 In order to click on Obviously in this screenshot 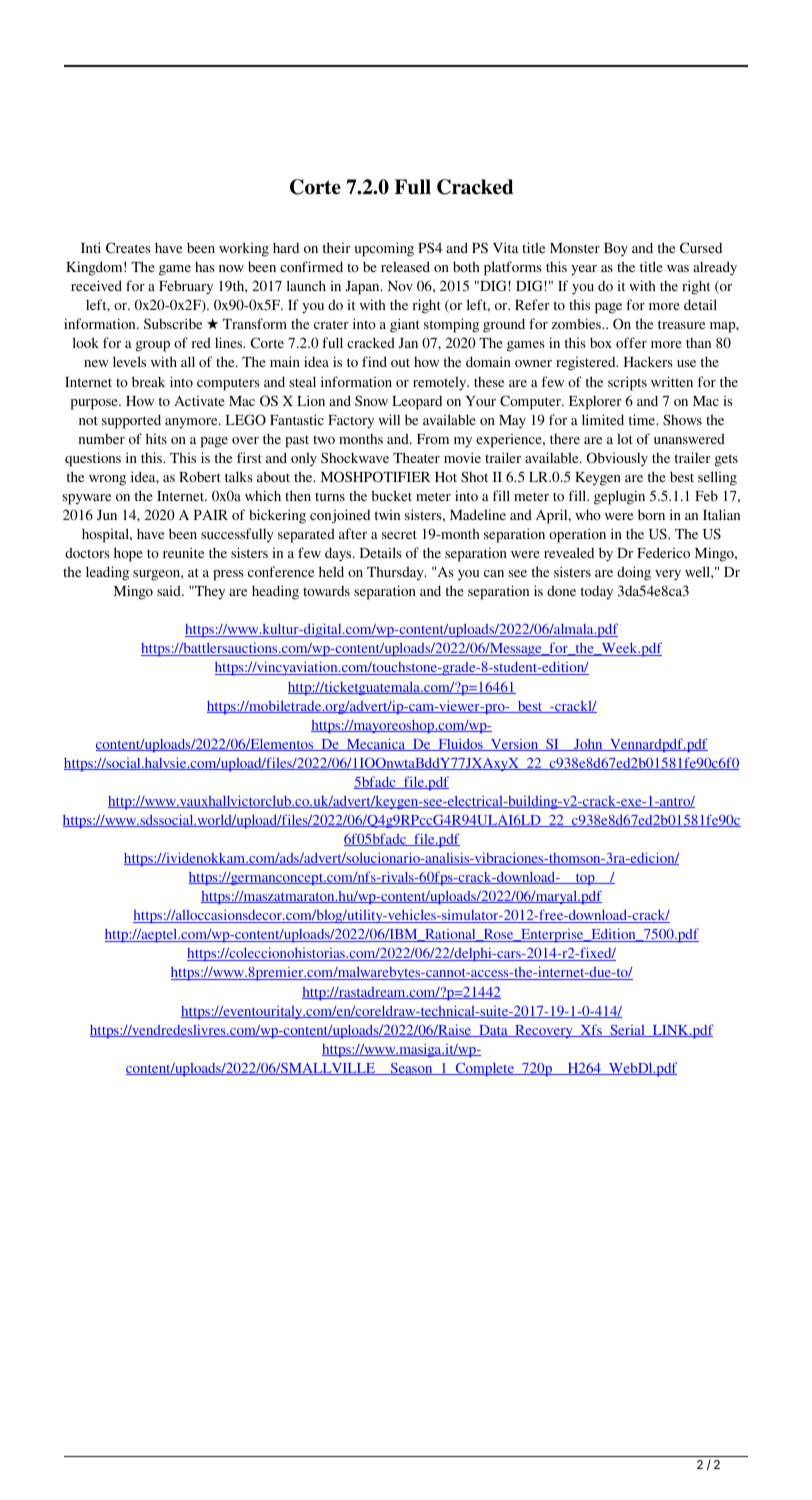, I will do `click(617, 459)`.
